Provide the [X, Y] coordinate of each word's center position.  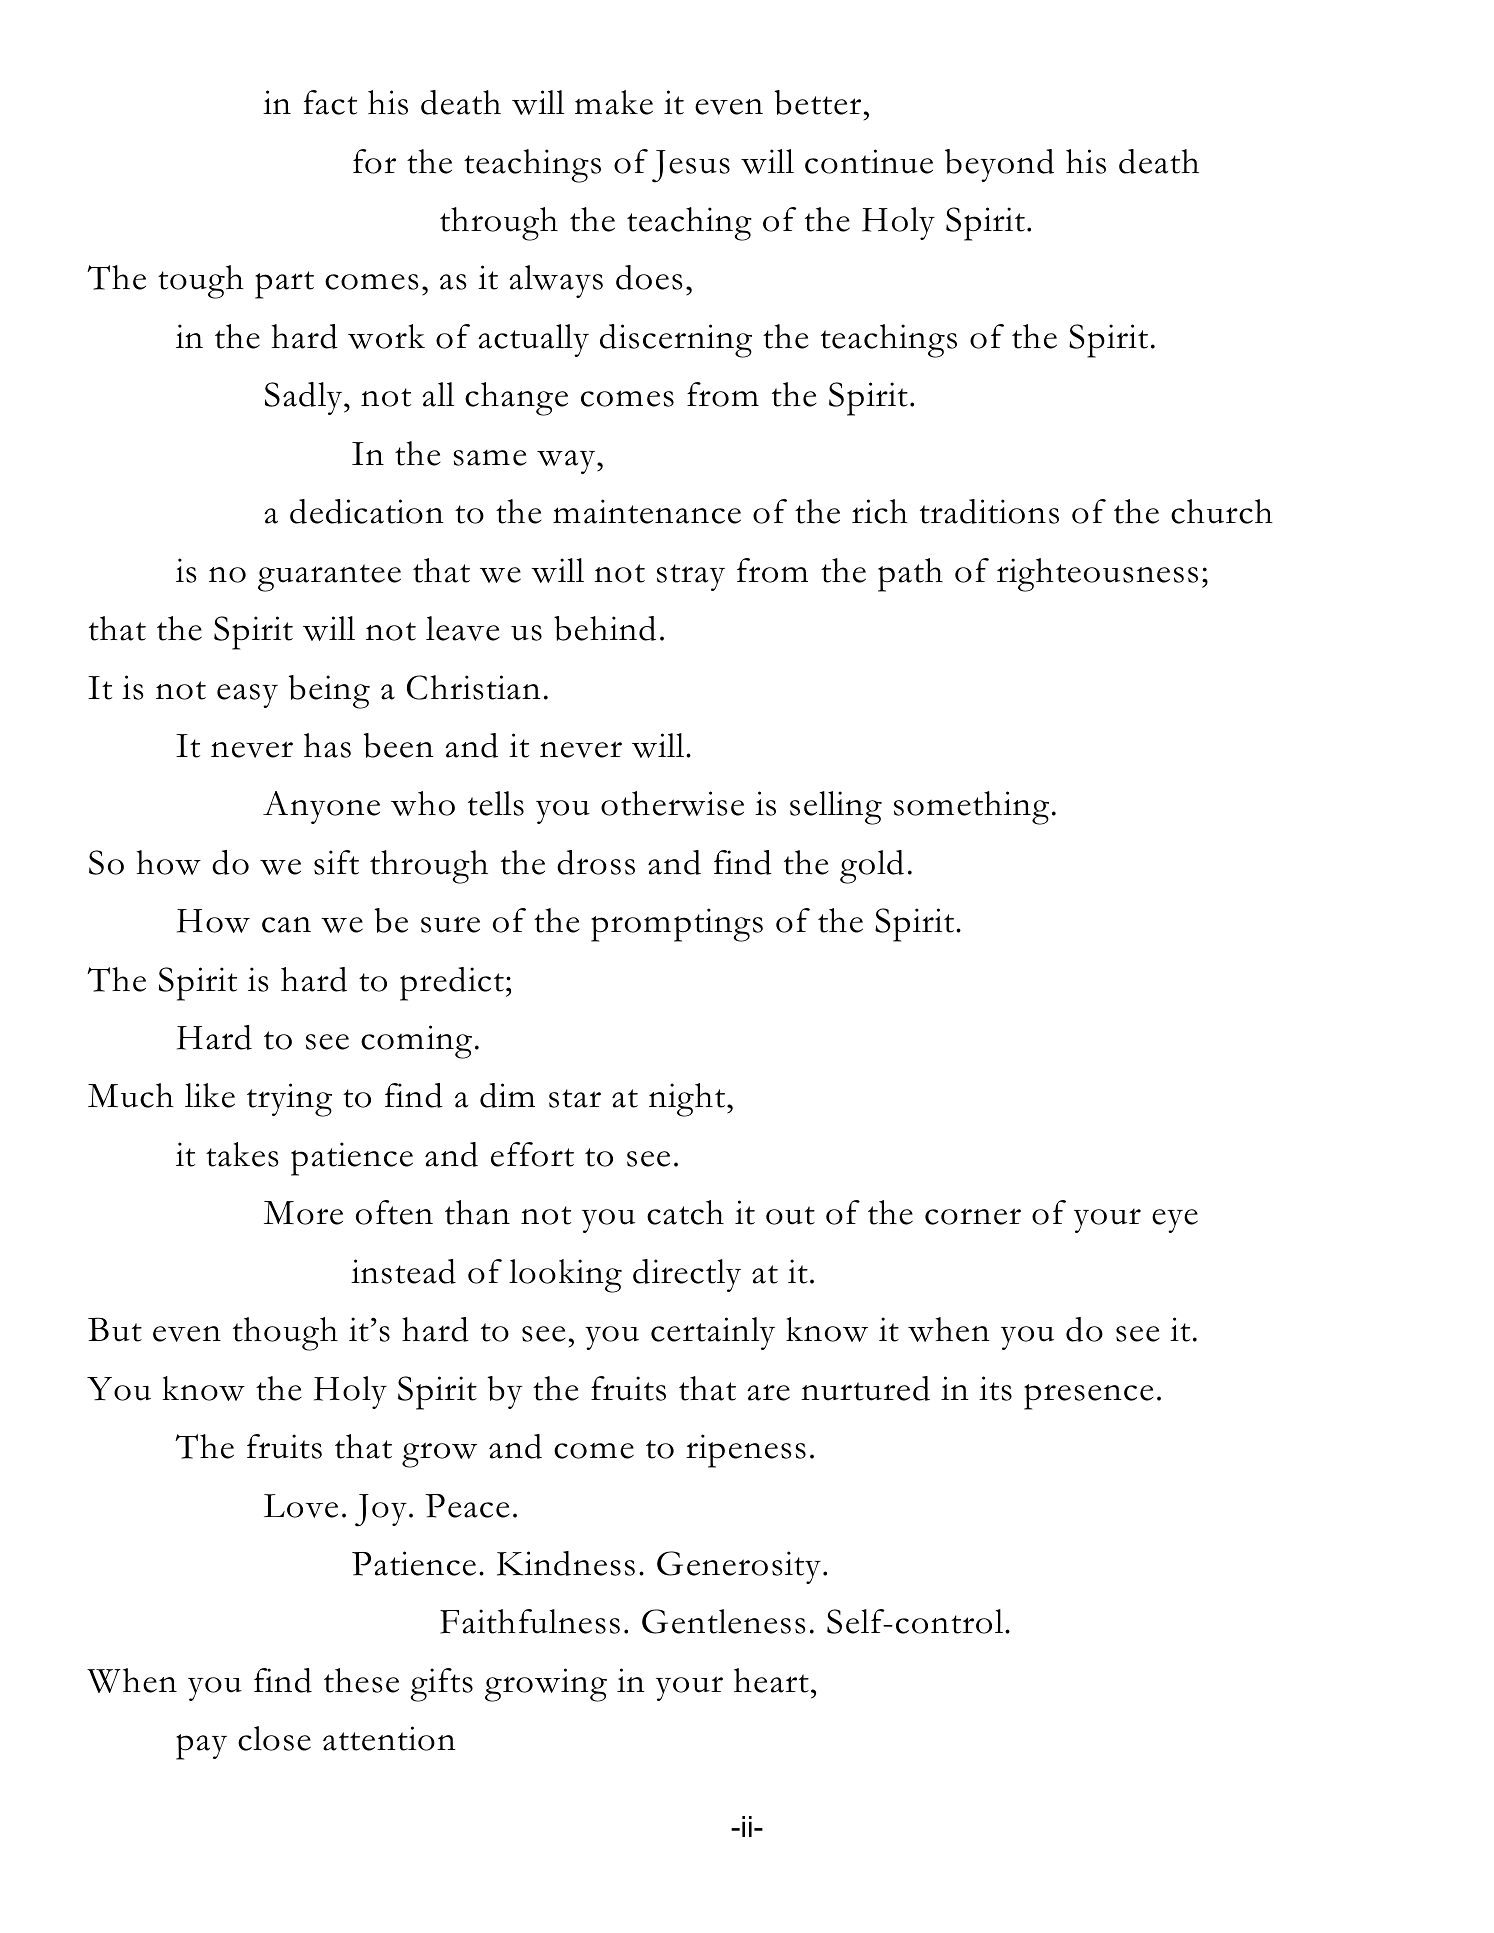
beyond [999, 165]
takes [242, 1154]
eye [1175, 1221]
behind [605, 628]
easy [247, 696]
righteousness [1097, 575]
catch [685, 1212]
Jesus [691, 166]
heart [771, 1680]
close [274, 1738]
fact [330, 102]
